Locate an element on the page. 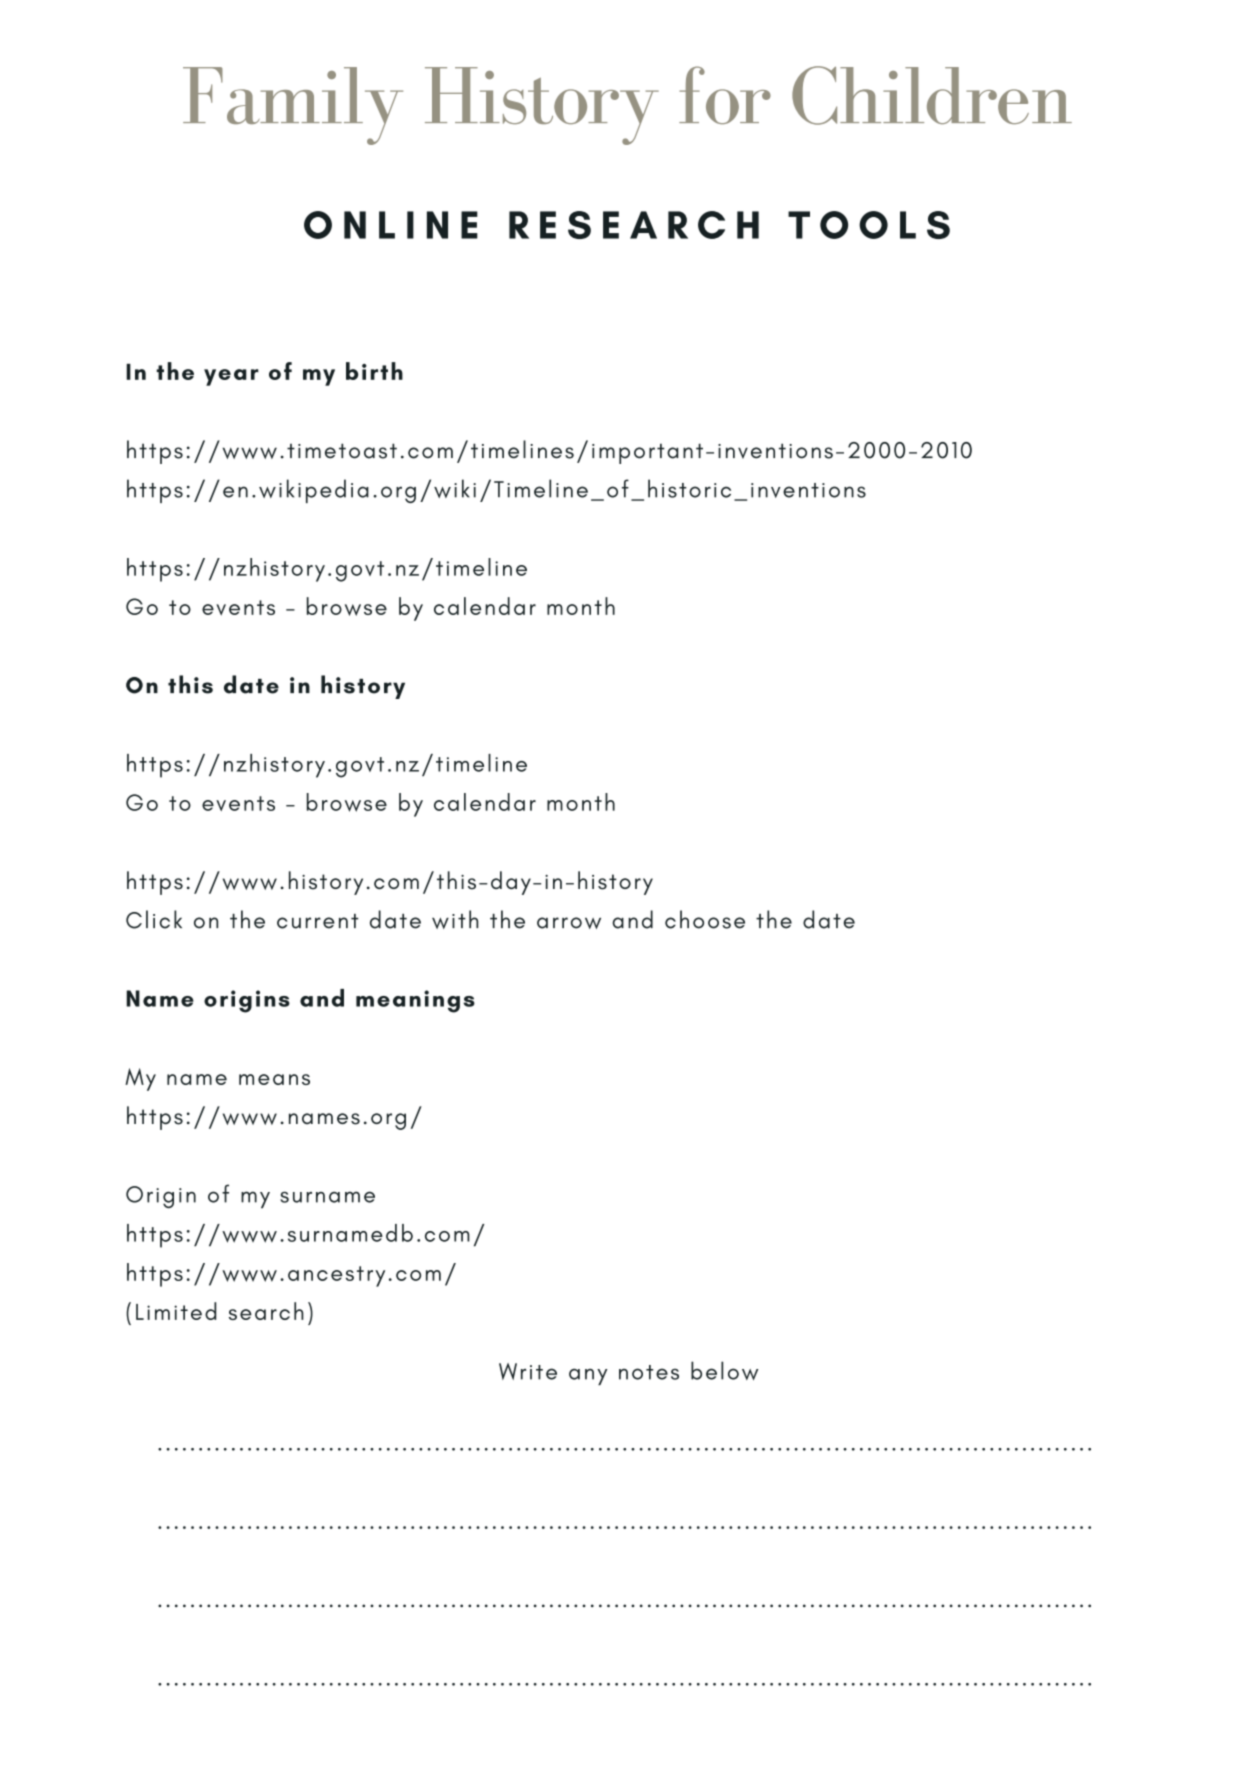 This page has width=1253, height=1772. for is located at coordinates (725, 95).
